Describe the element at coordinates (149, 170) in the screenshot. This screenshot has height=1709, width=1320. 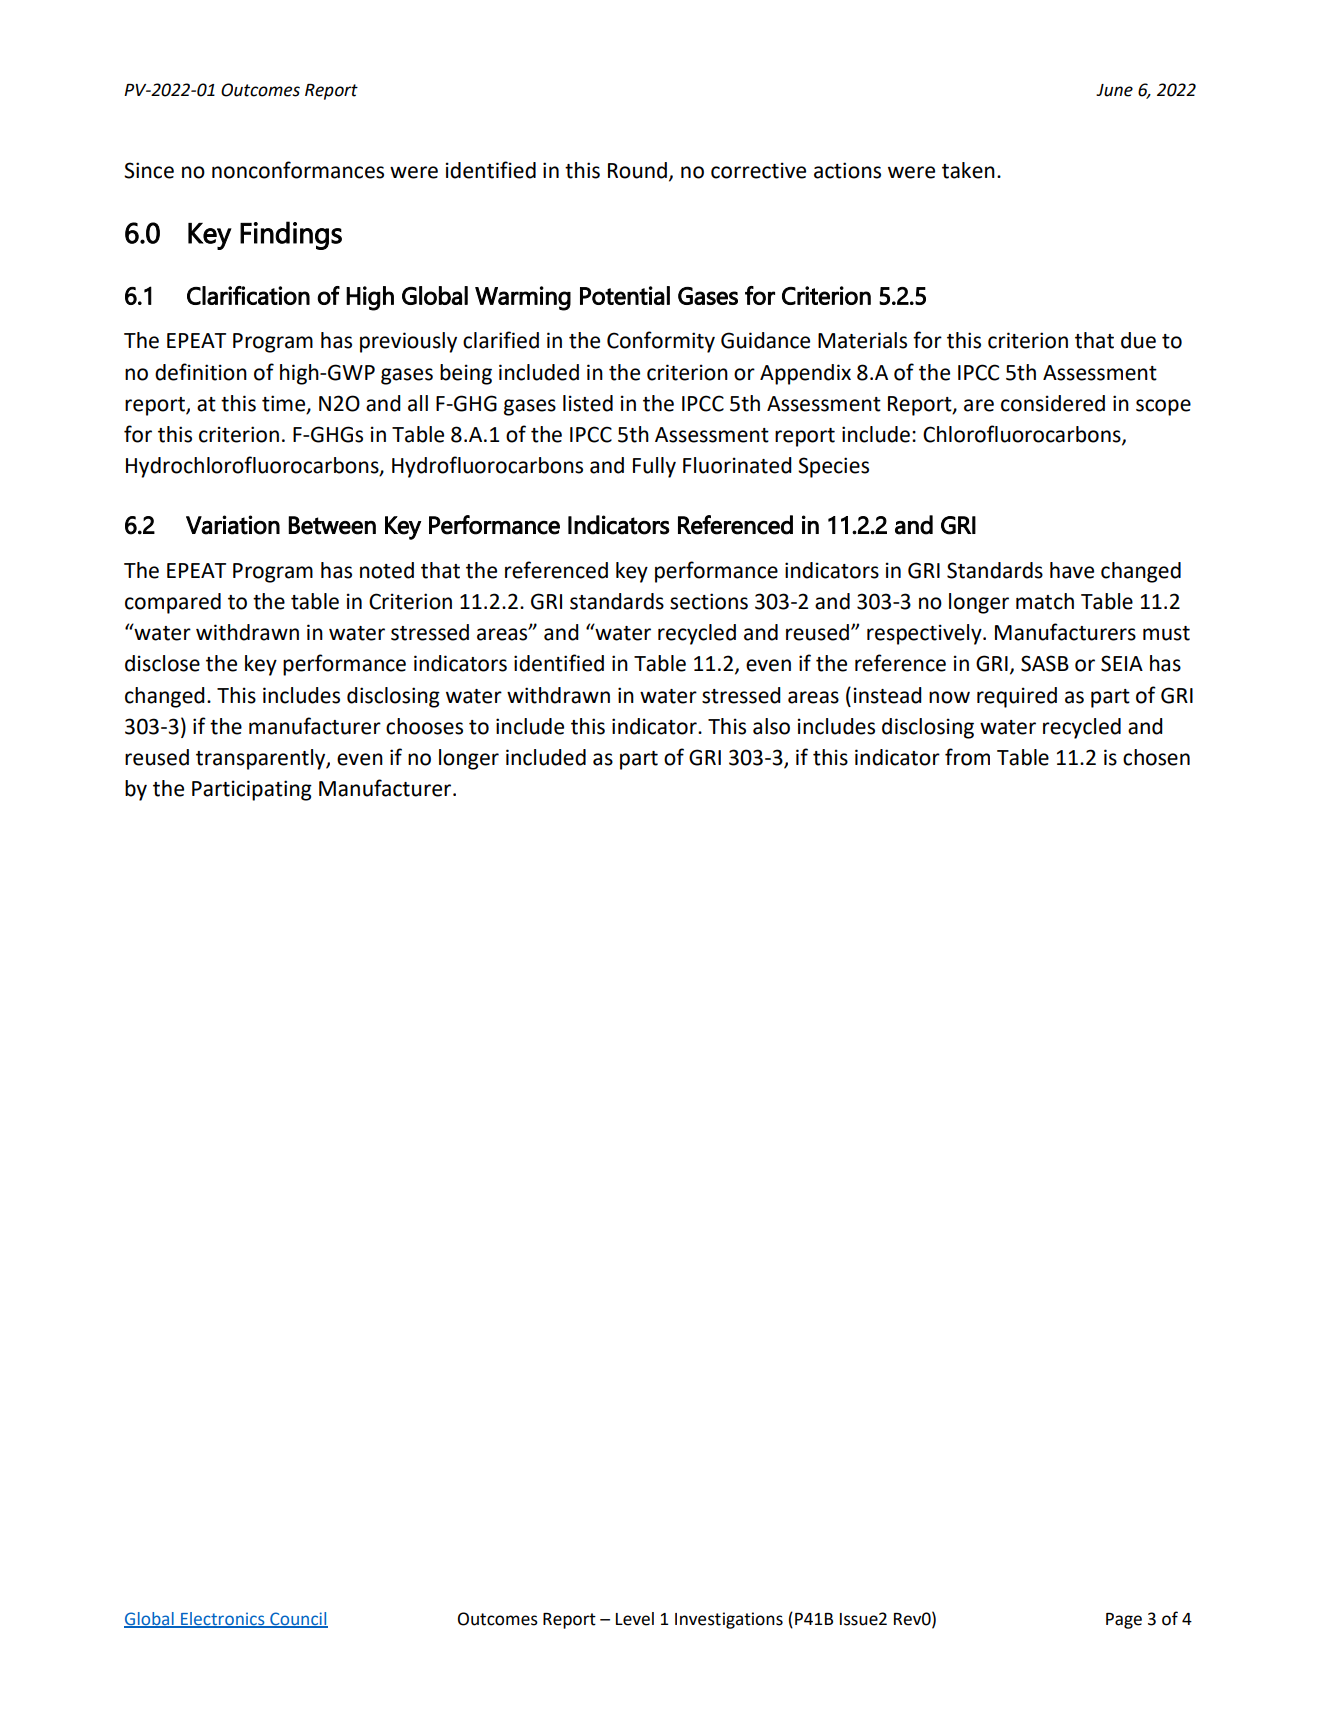
I see `Since` at that location.
